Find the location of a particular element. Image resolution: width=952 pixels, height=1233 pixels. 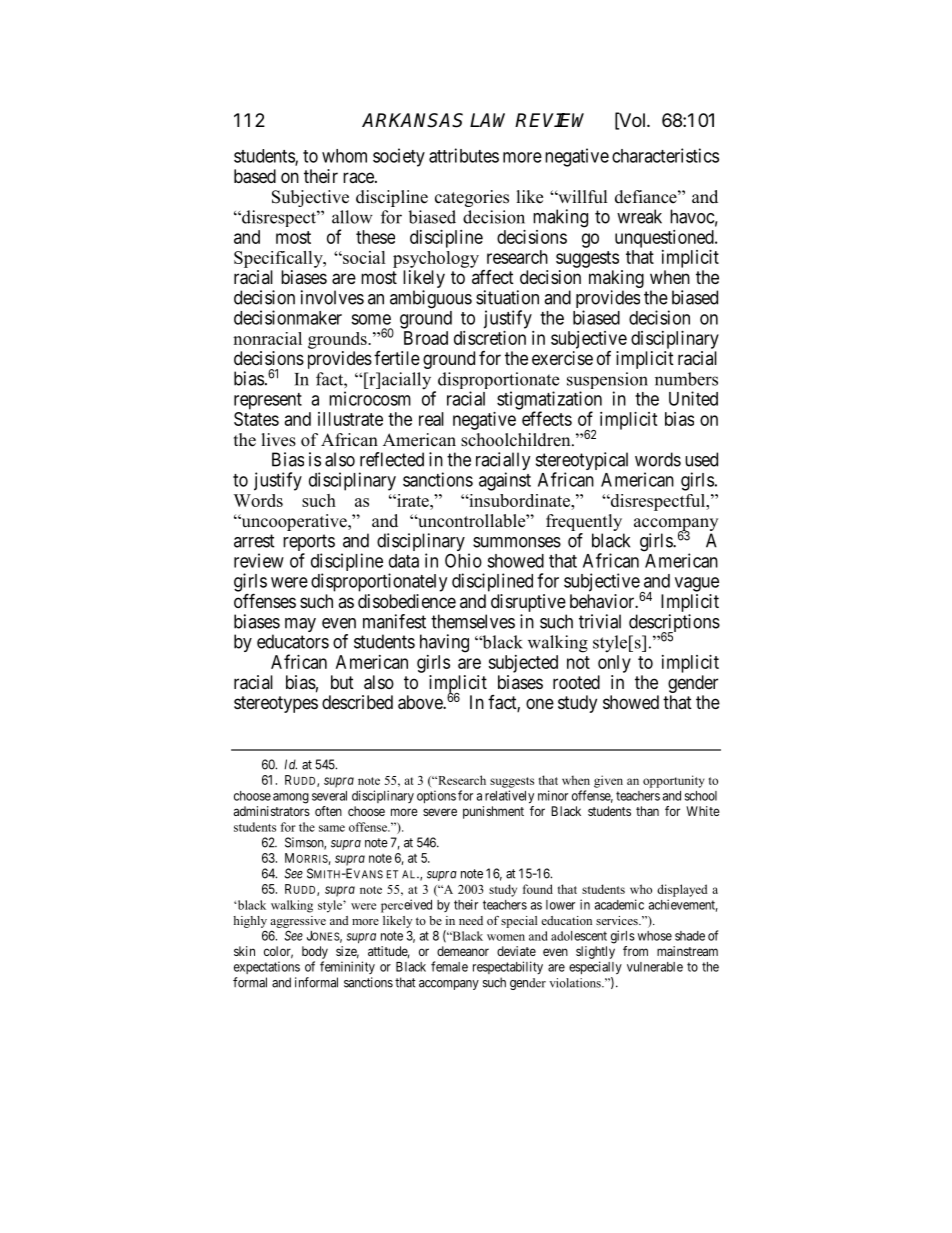

demeanor is located at coordinates (463, 951).
